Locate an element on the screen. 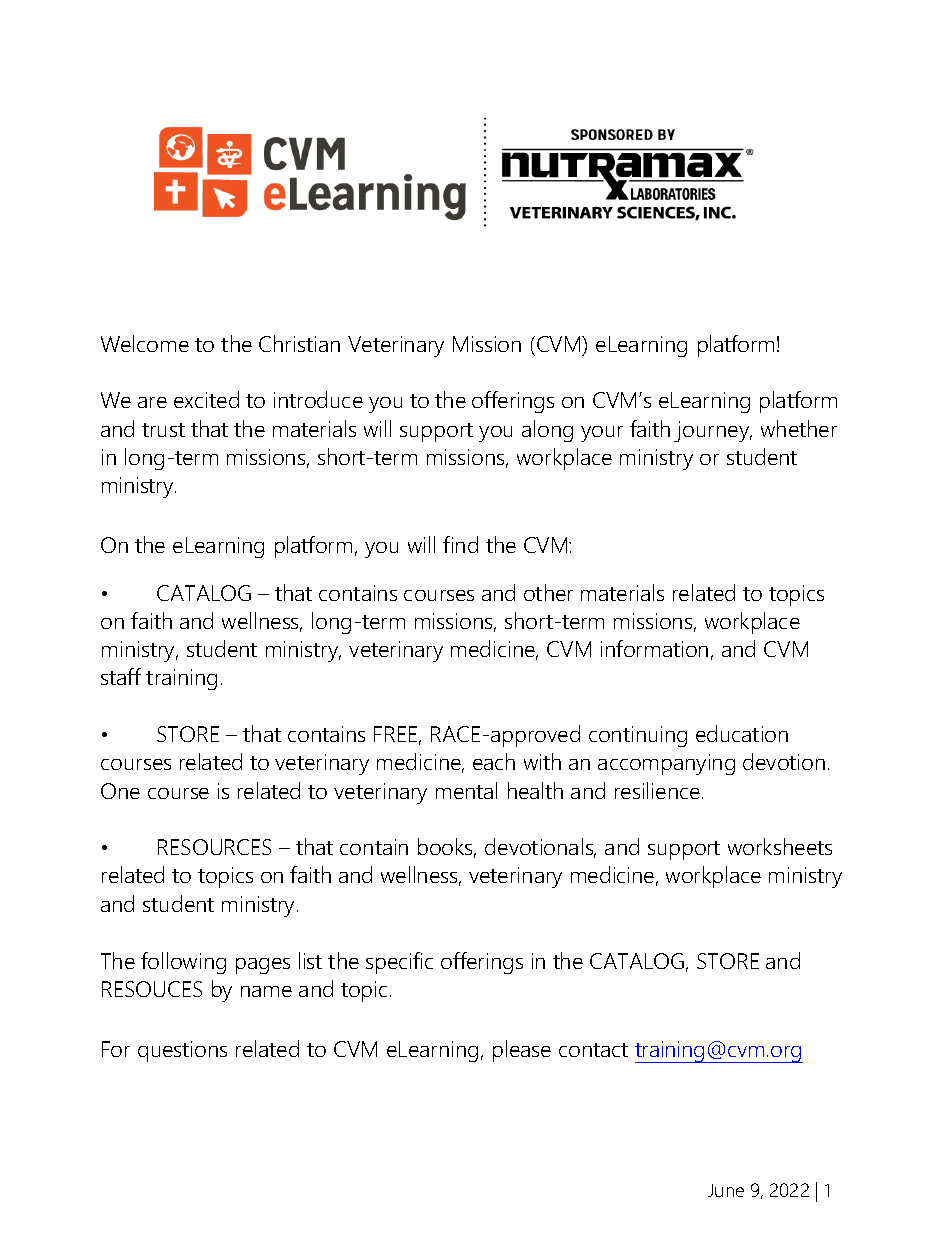 This screenshot has width=952, height=1233. each is located at coordinates (494, 761).
